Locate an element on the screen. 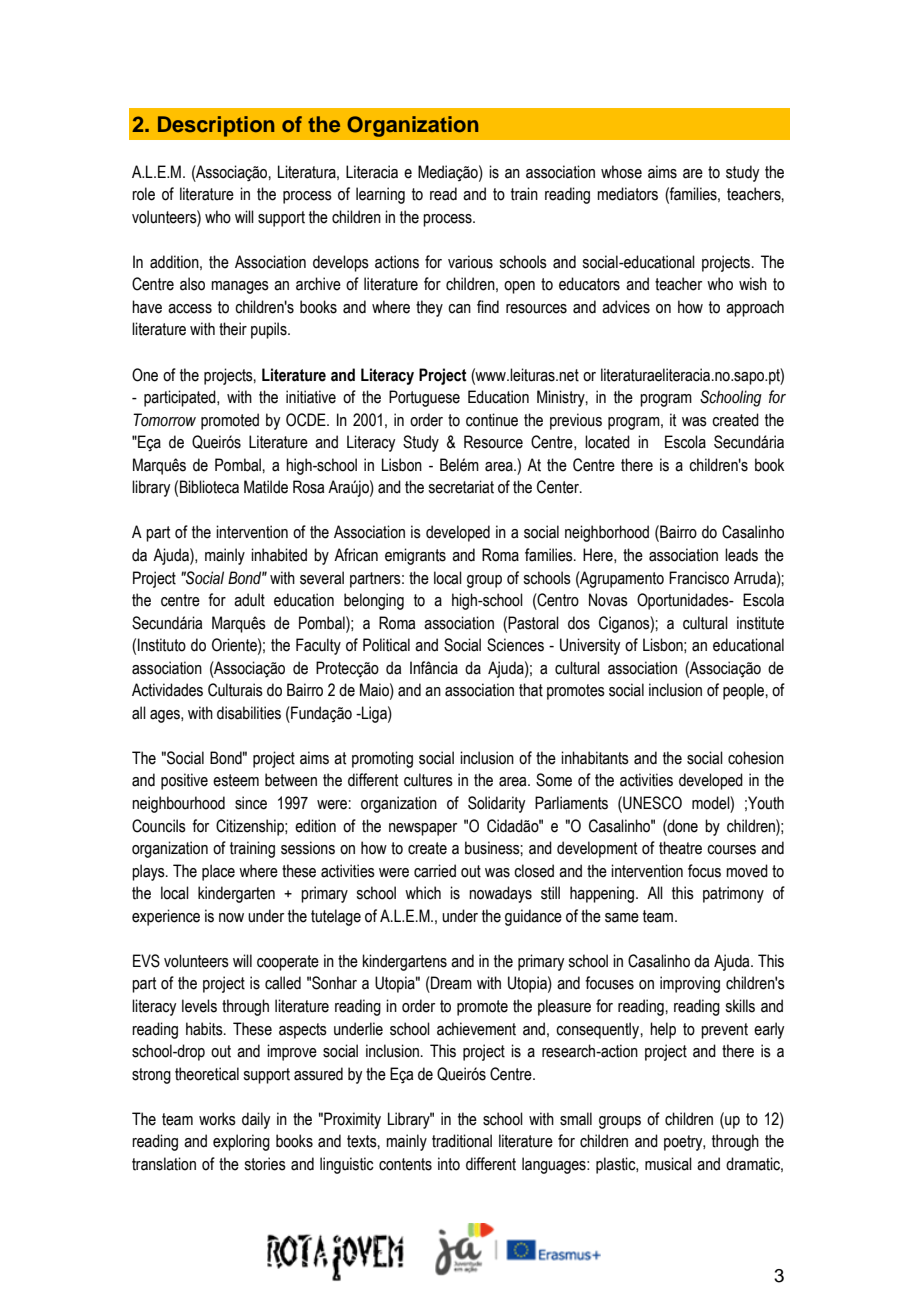 The width and height of the screenshot is (924, 1308). traditional is located at coordinates (462, 1141).
